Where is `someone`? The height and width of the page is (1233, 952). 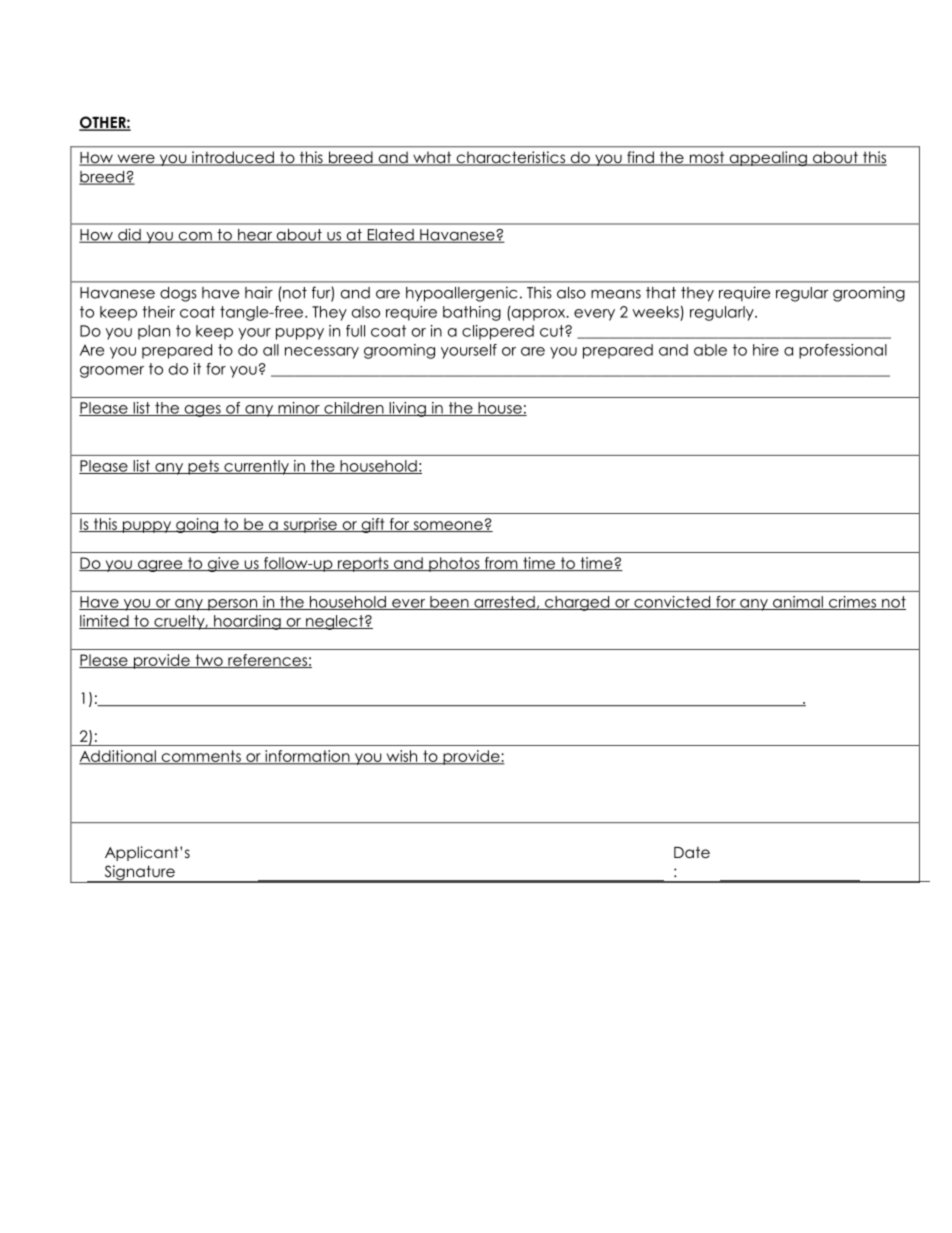
someone is located at coordinates (448, 526).
